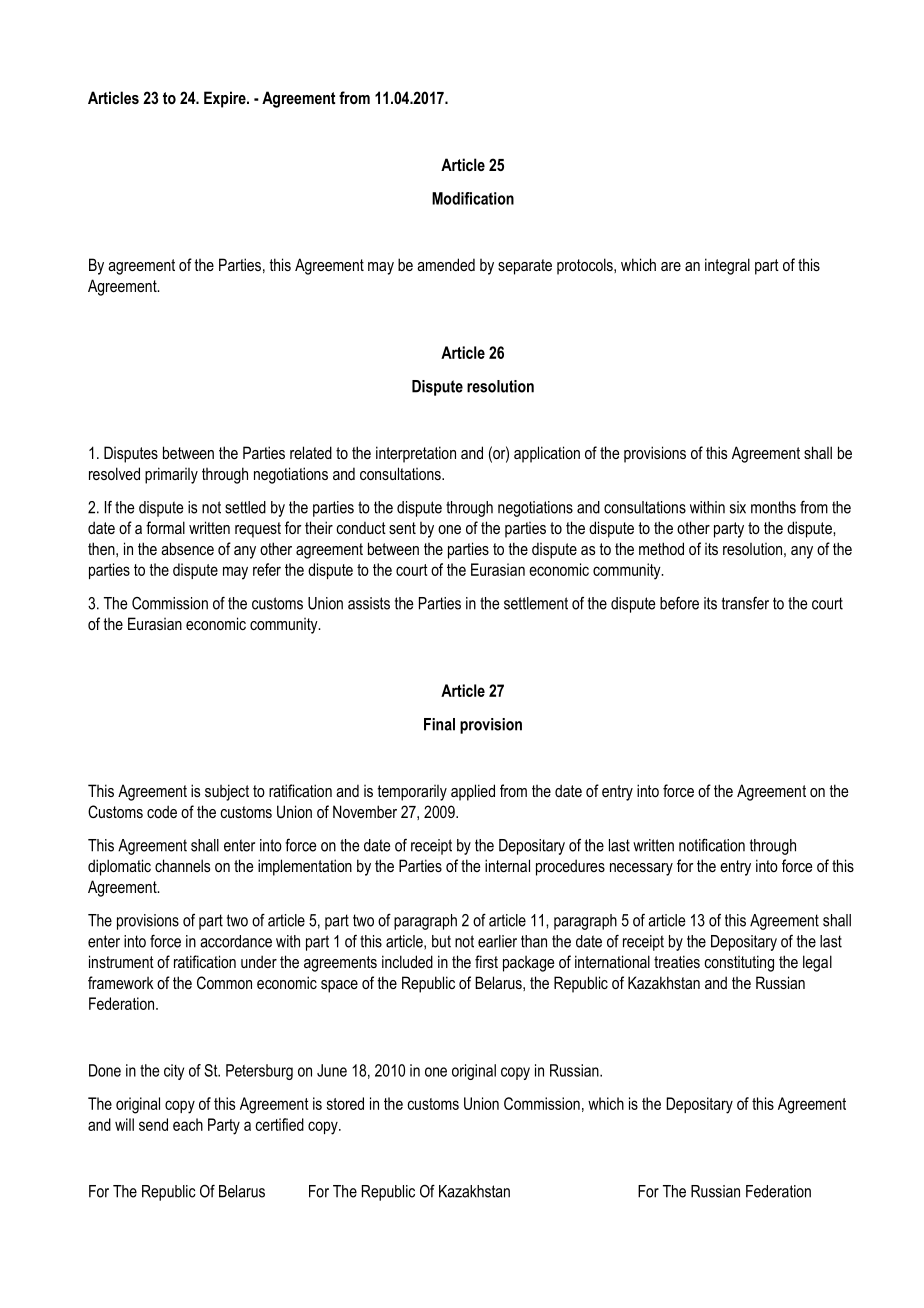 The width and height of the screenshot is (924, 1308). What do you see at coordinates (226, 99) in the screenshot?
I see `Expire` at bounding box center [226, 99].
